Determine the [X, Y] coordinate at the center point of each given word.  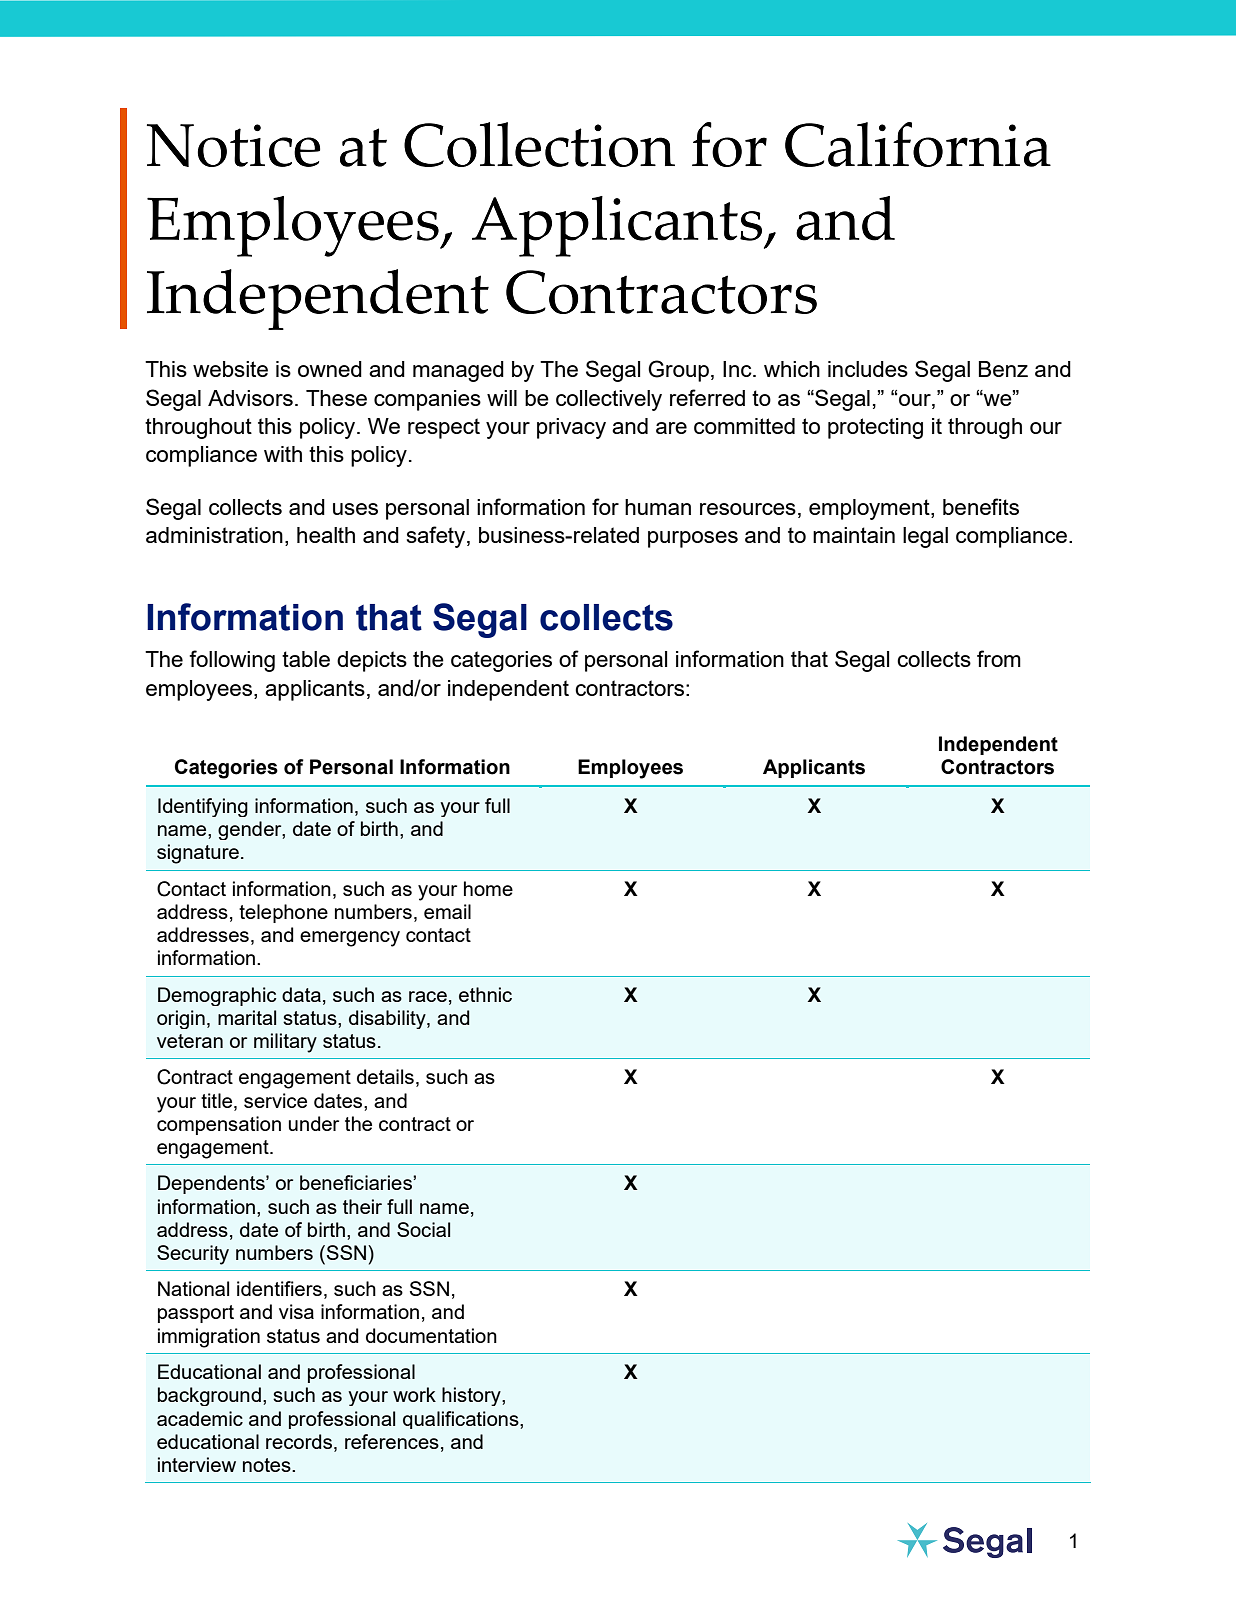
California [918, 144]
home [488, 888]
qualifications [462, 1420]
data [301, 994]
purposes [693, 539]
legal [925, 537]
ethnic [485, 994]
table [306, 659]
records [299, 1441]
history [472, 1396]
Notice [233, 145]
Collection [539, 144]
